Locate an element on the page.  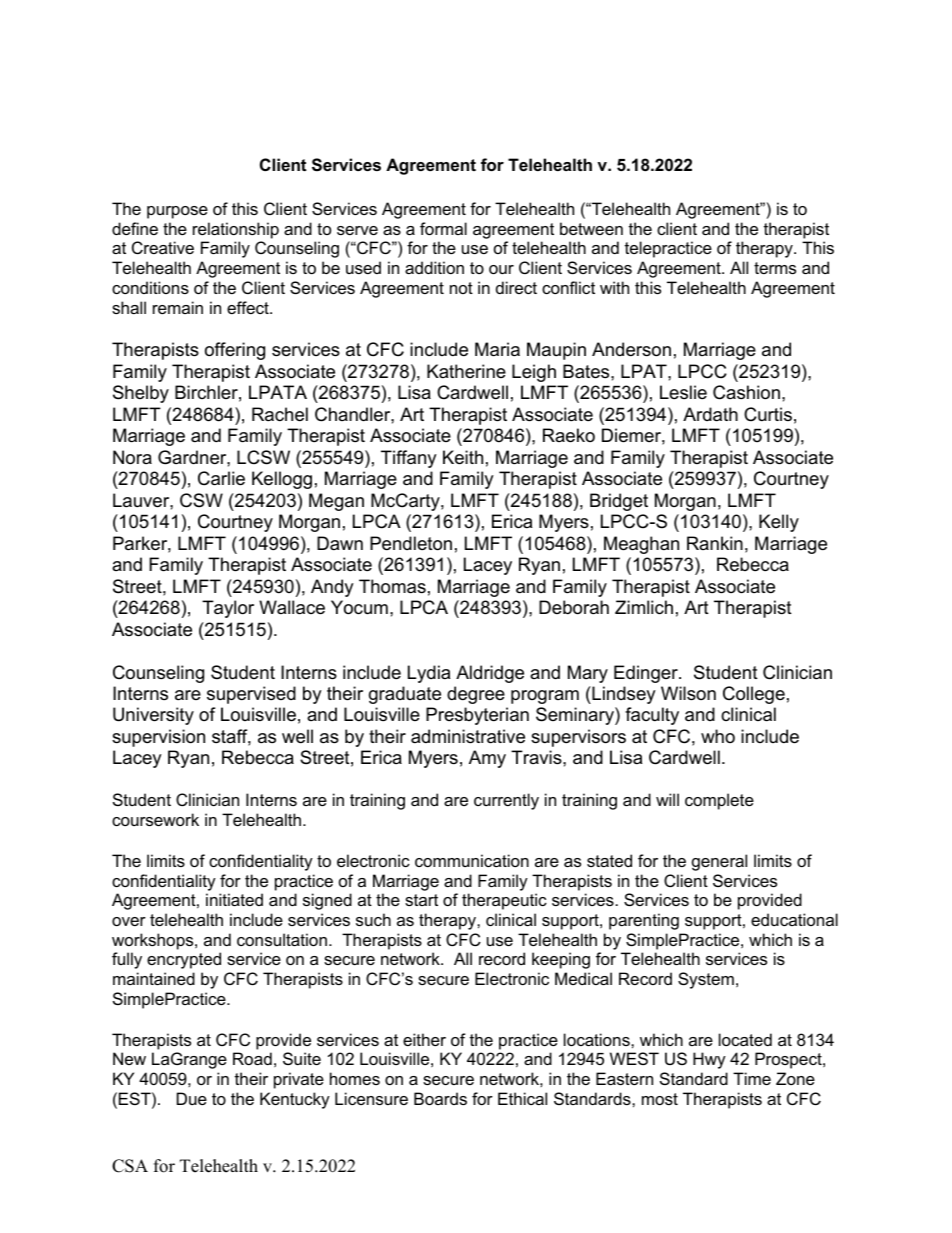
most is located at coordinates (660, 1099).
